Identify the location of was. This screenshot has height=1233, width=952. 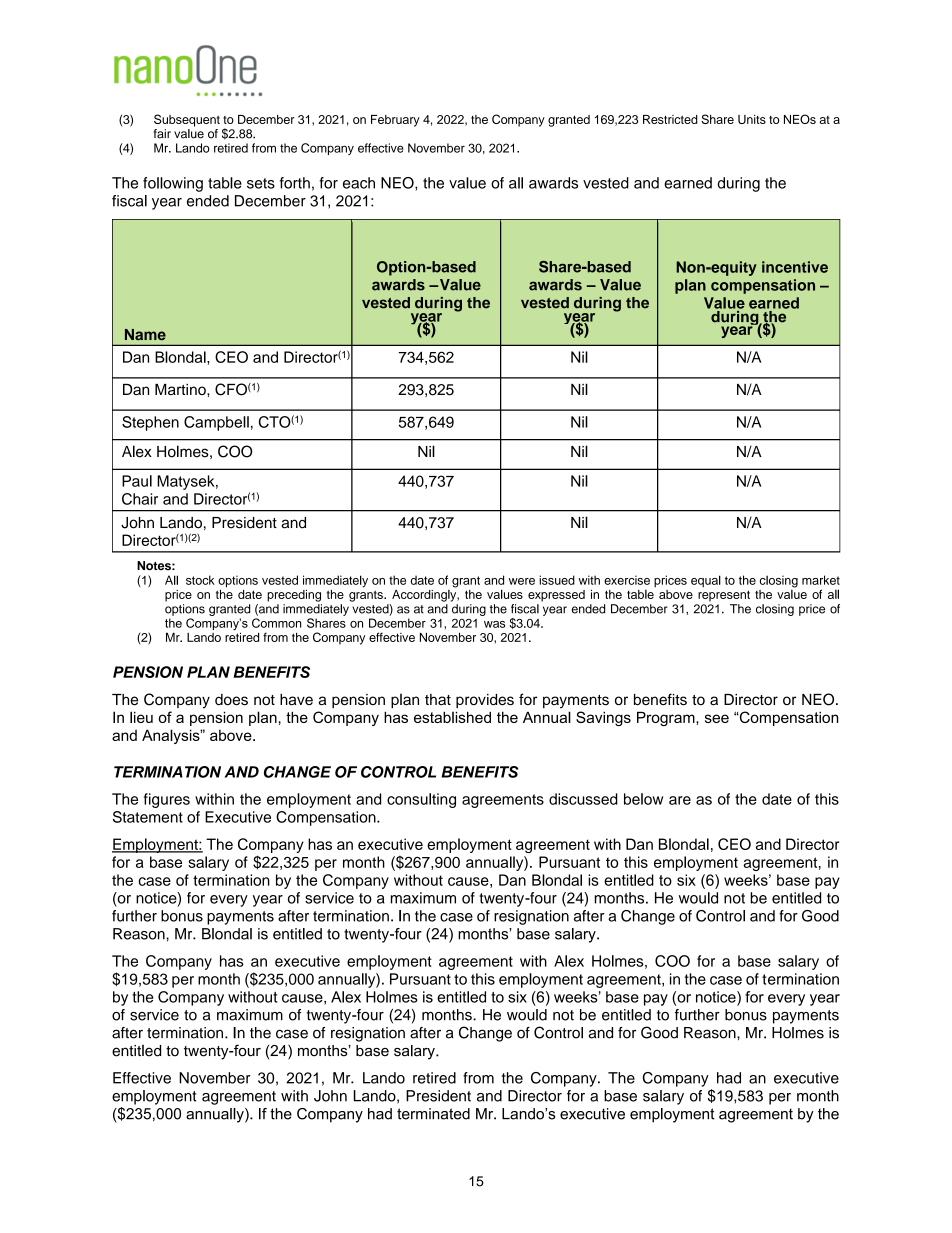
(494, 624).
